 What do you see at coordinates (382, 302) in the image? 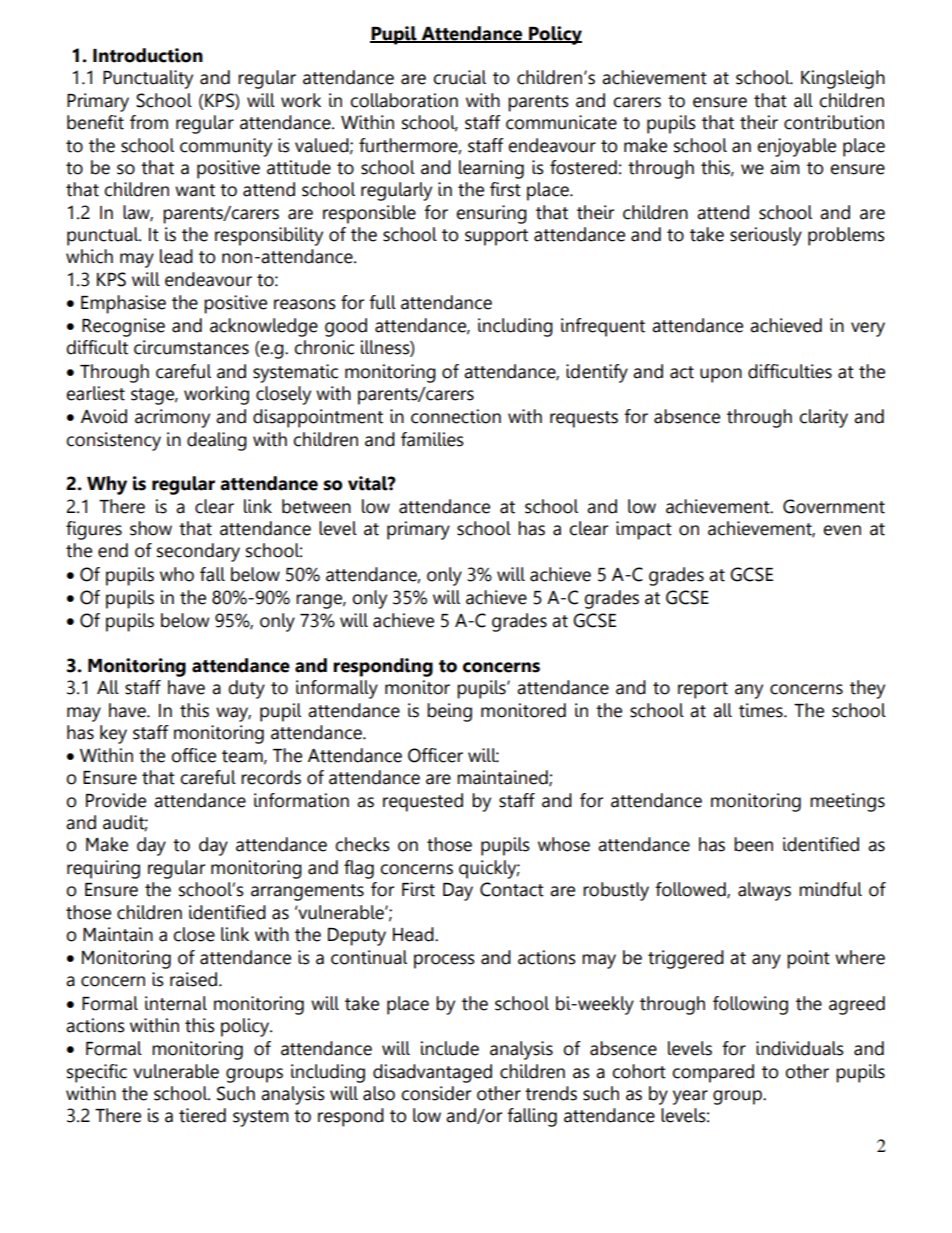
I see `full` at bounding box center [382, 302].
